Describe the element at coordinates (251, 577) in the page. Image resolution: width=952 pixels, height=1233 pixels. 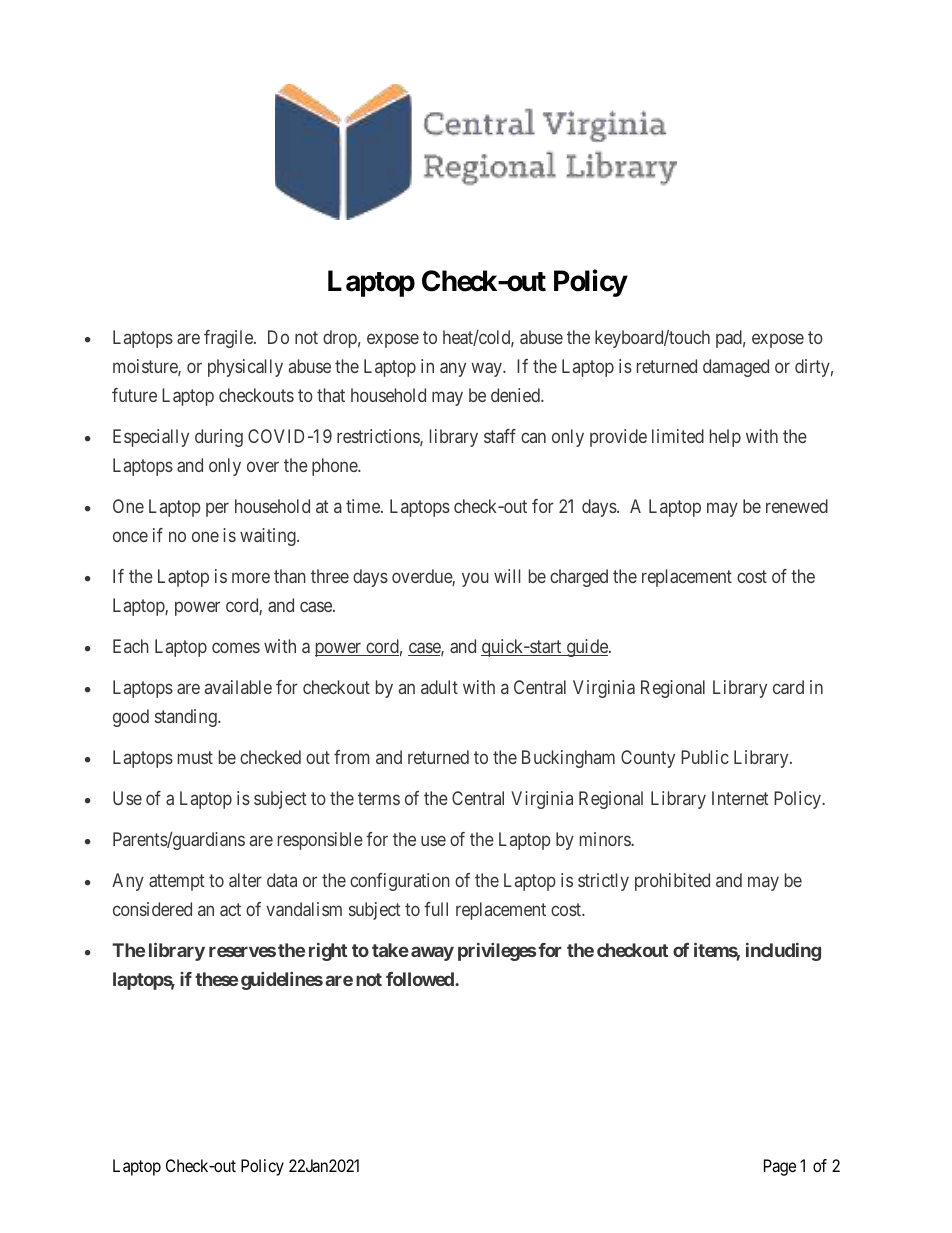
I see `more` at that location.
